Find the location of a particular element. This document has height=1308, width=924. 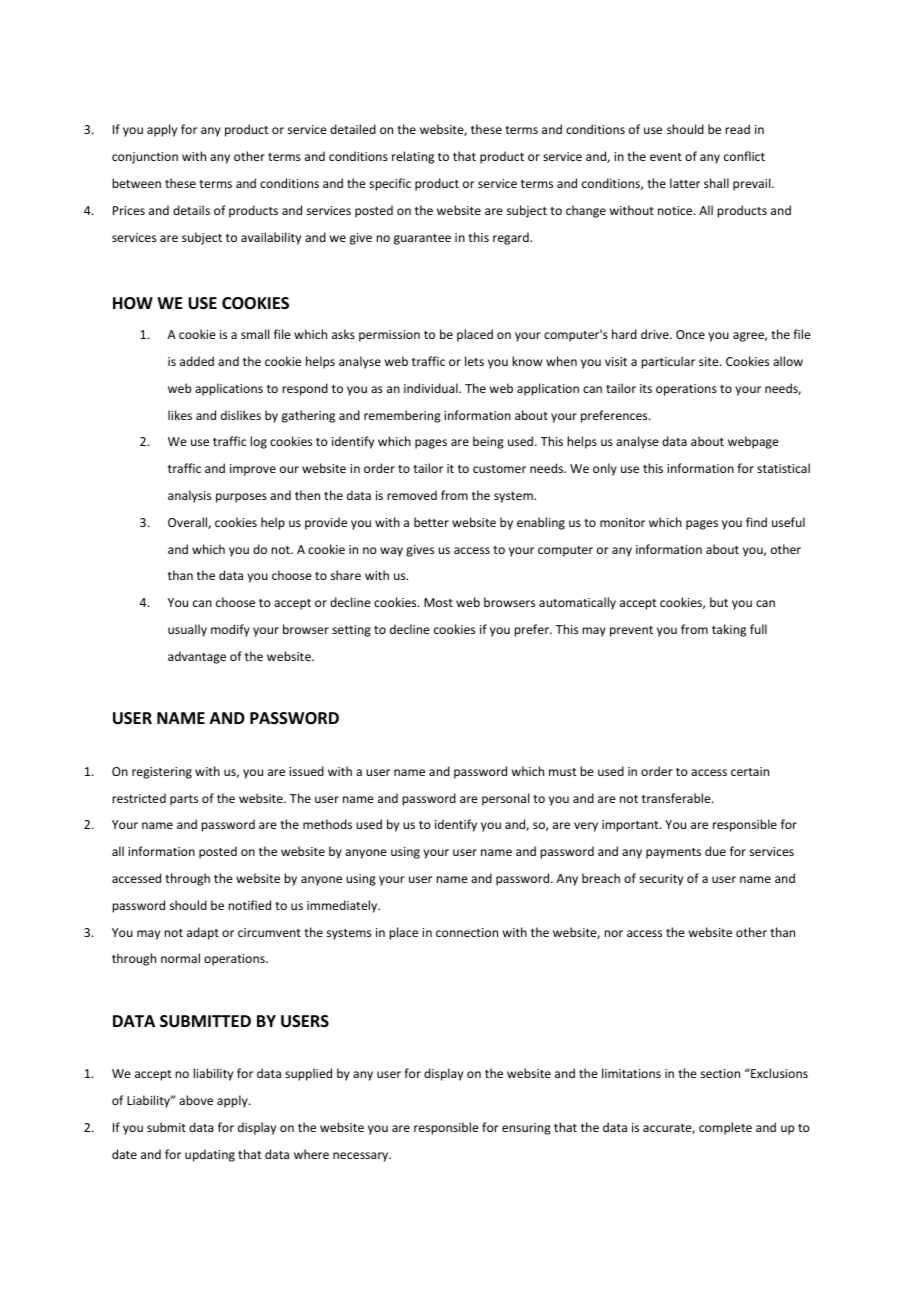

taking is located at coordinates (729, 630).
